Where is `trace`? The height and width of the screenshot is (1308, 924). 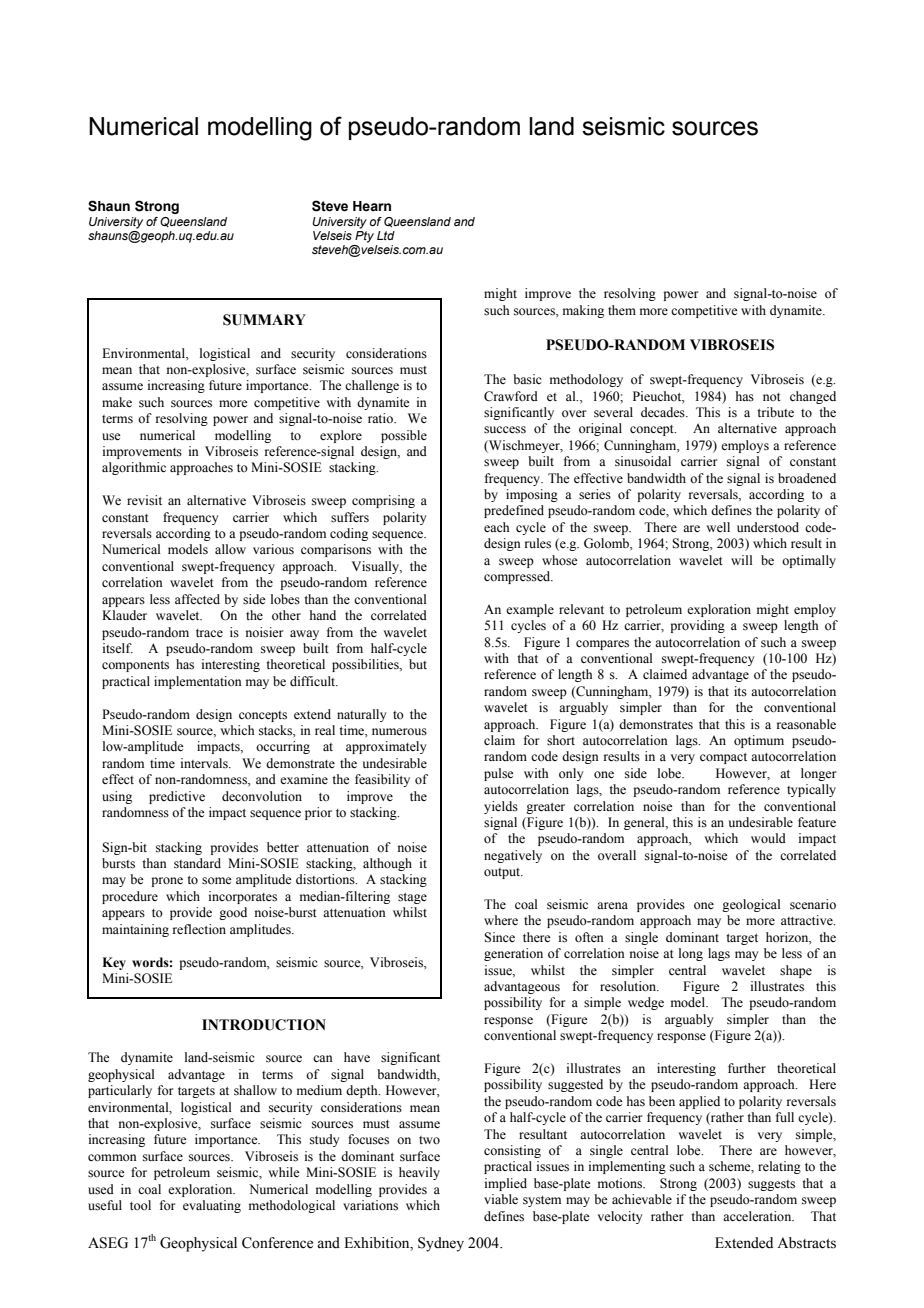
trace is located at coordinates (209, 633).
